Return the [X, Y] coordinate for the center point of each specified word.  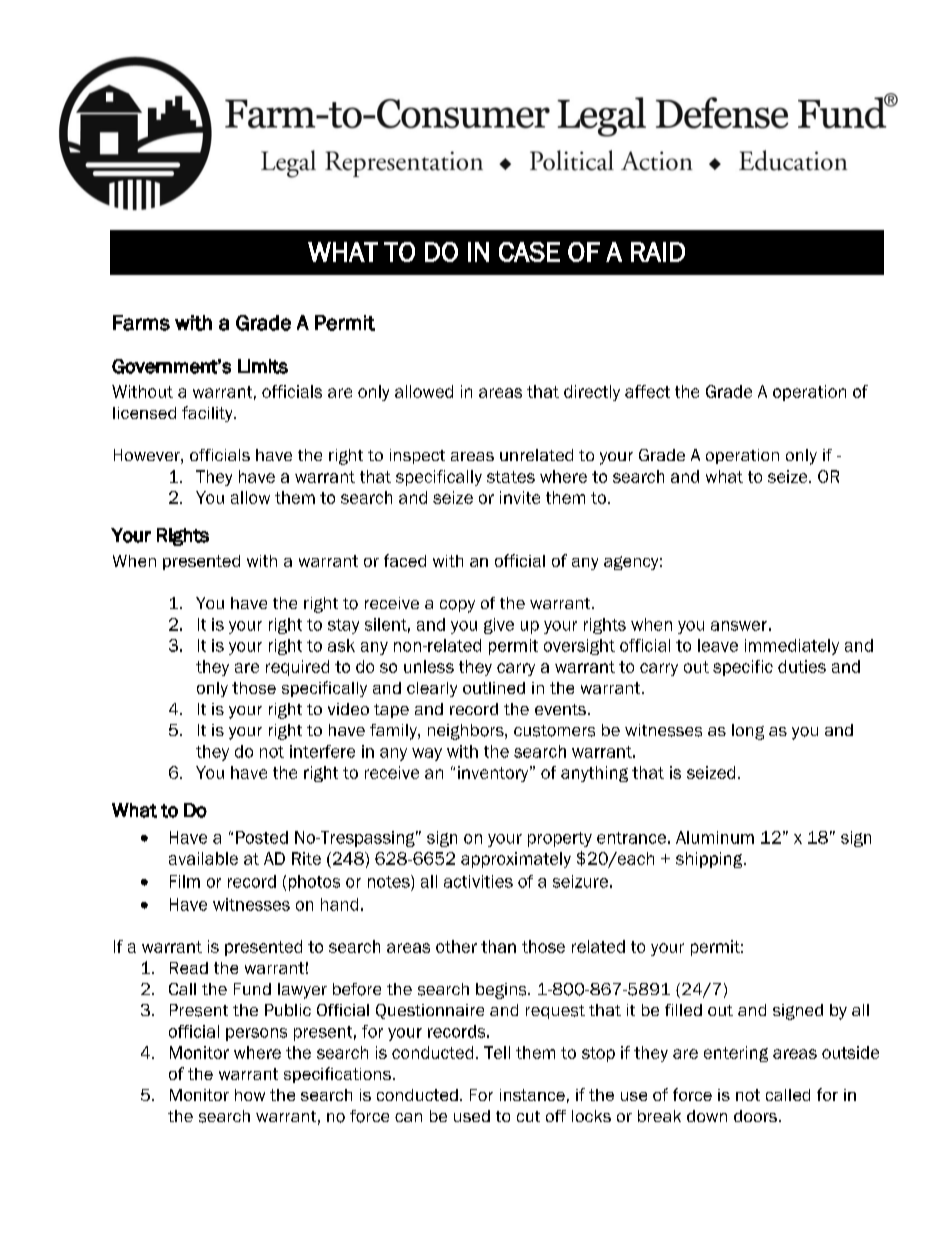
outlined [494, 688]
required [297, 668]
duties [802, 666]
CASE [529, 252]
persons [256, 1034]
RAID [658, 252]
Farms [141, 323]
